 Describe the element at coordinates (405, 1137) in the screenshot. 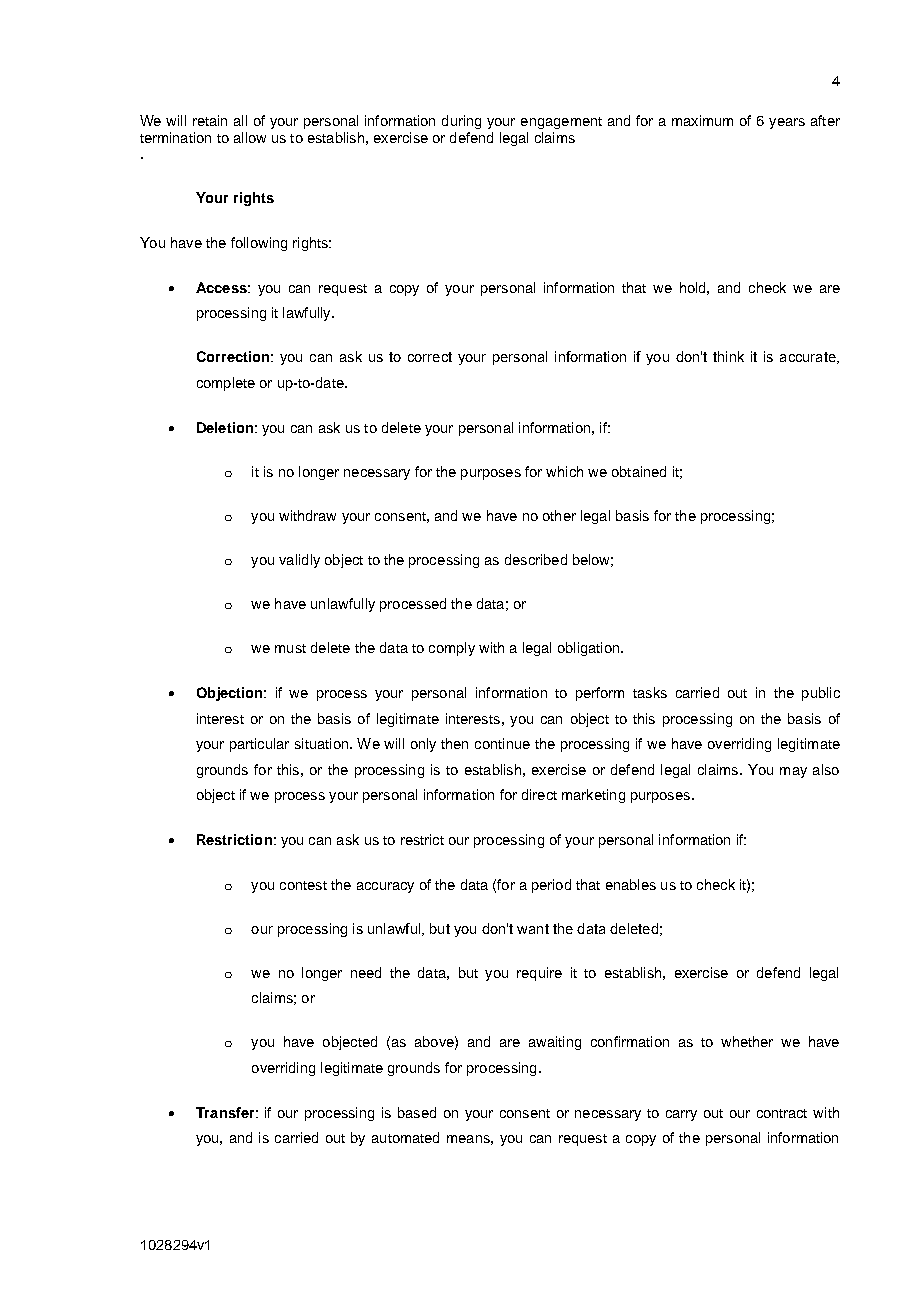

I see `automated` at that location.
